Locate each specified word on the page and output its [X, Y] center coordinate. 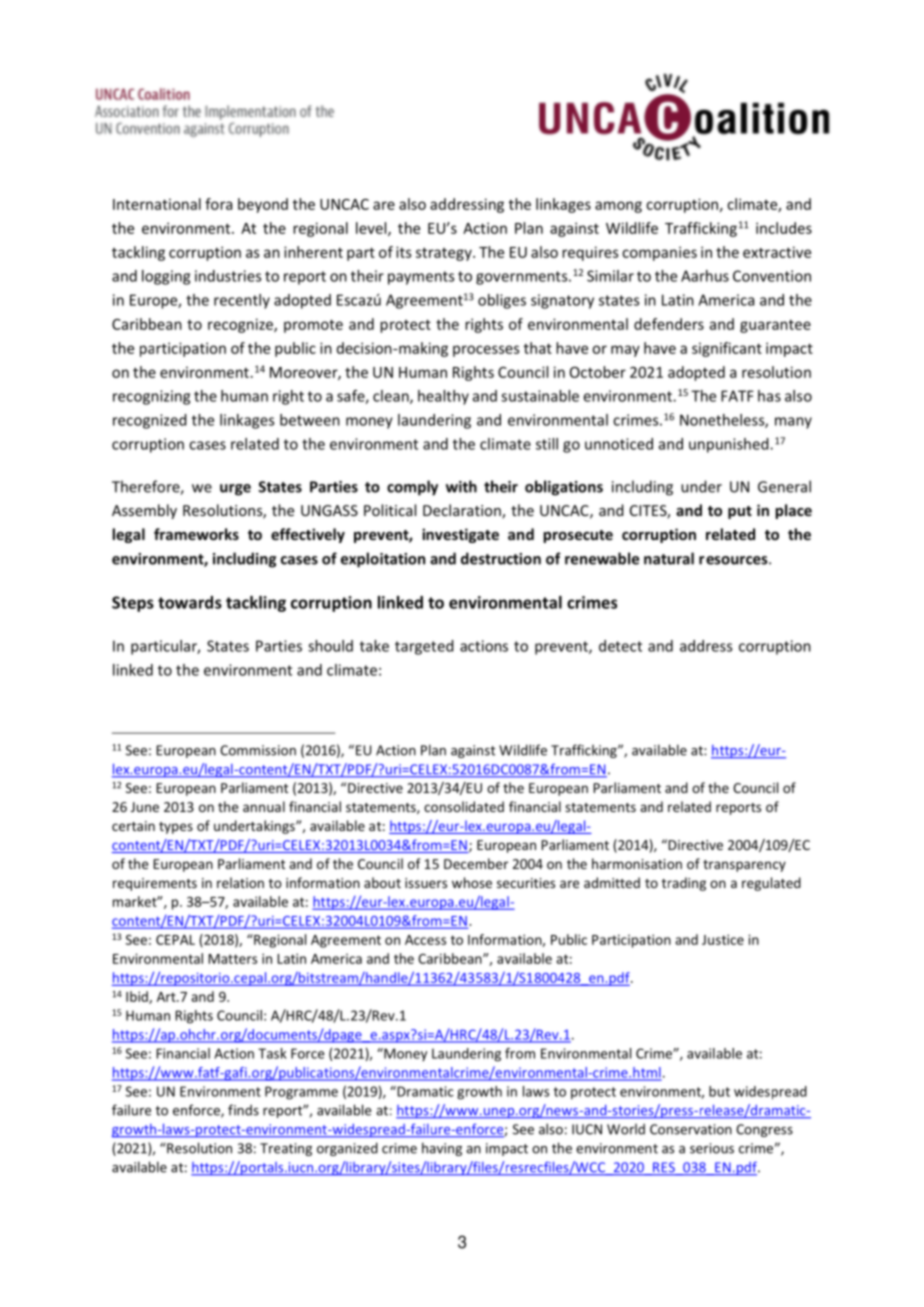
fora [218, 204]
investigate [460, 535]
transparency [744, 866]
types [176, 828]
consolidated [464, 806]
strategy [445, 254]
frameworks [196, 534]
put [740, 512]
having [442, 1149]
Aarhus [705, 276]
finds [243, 1110]
